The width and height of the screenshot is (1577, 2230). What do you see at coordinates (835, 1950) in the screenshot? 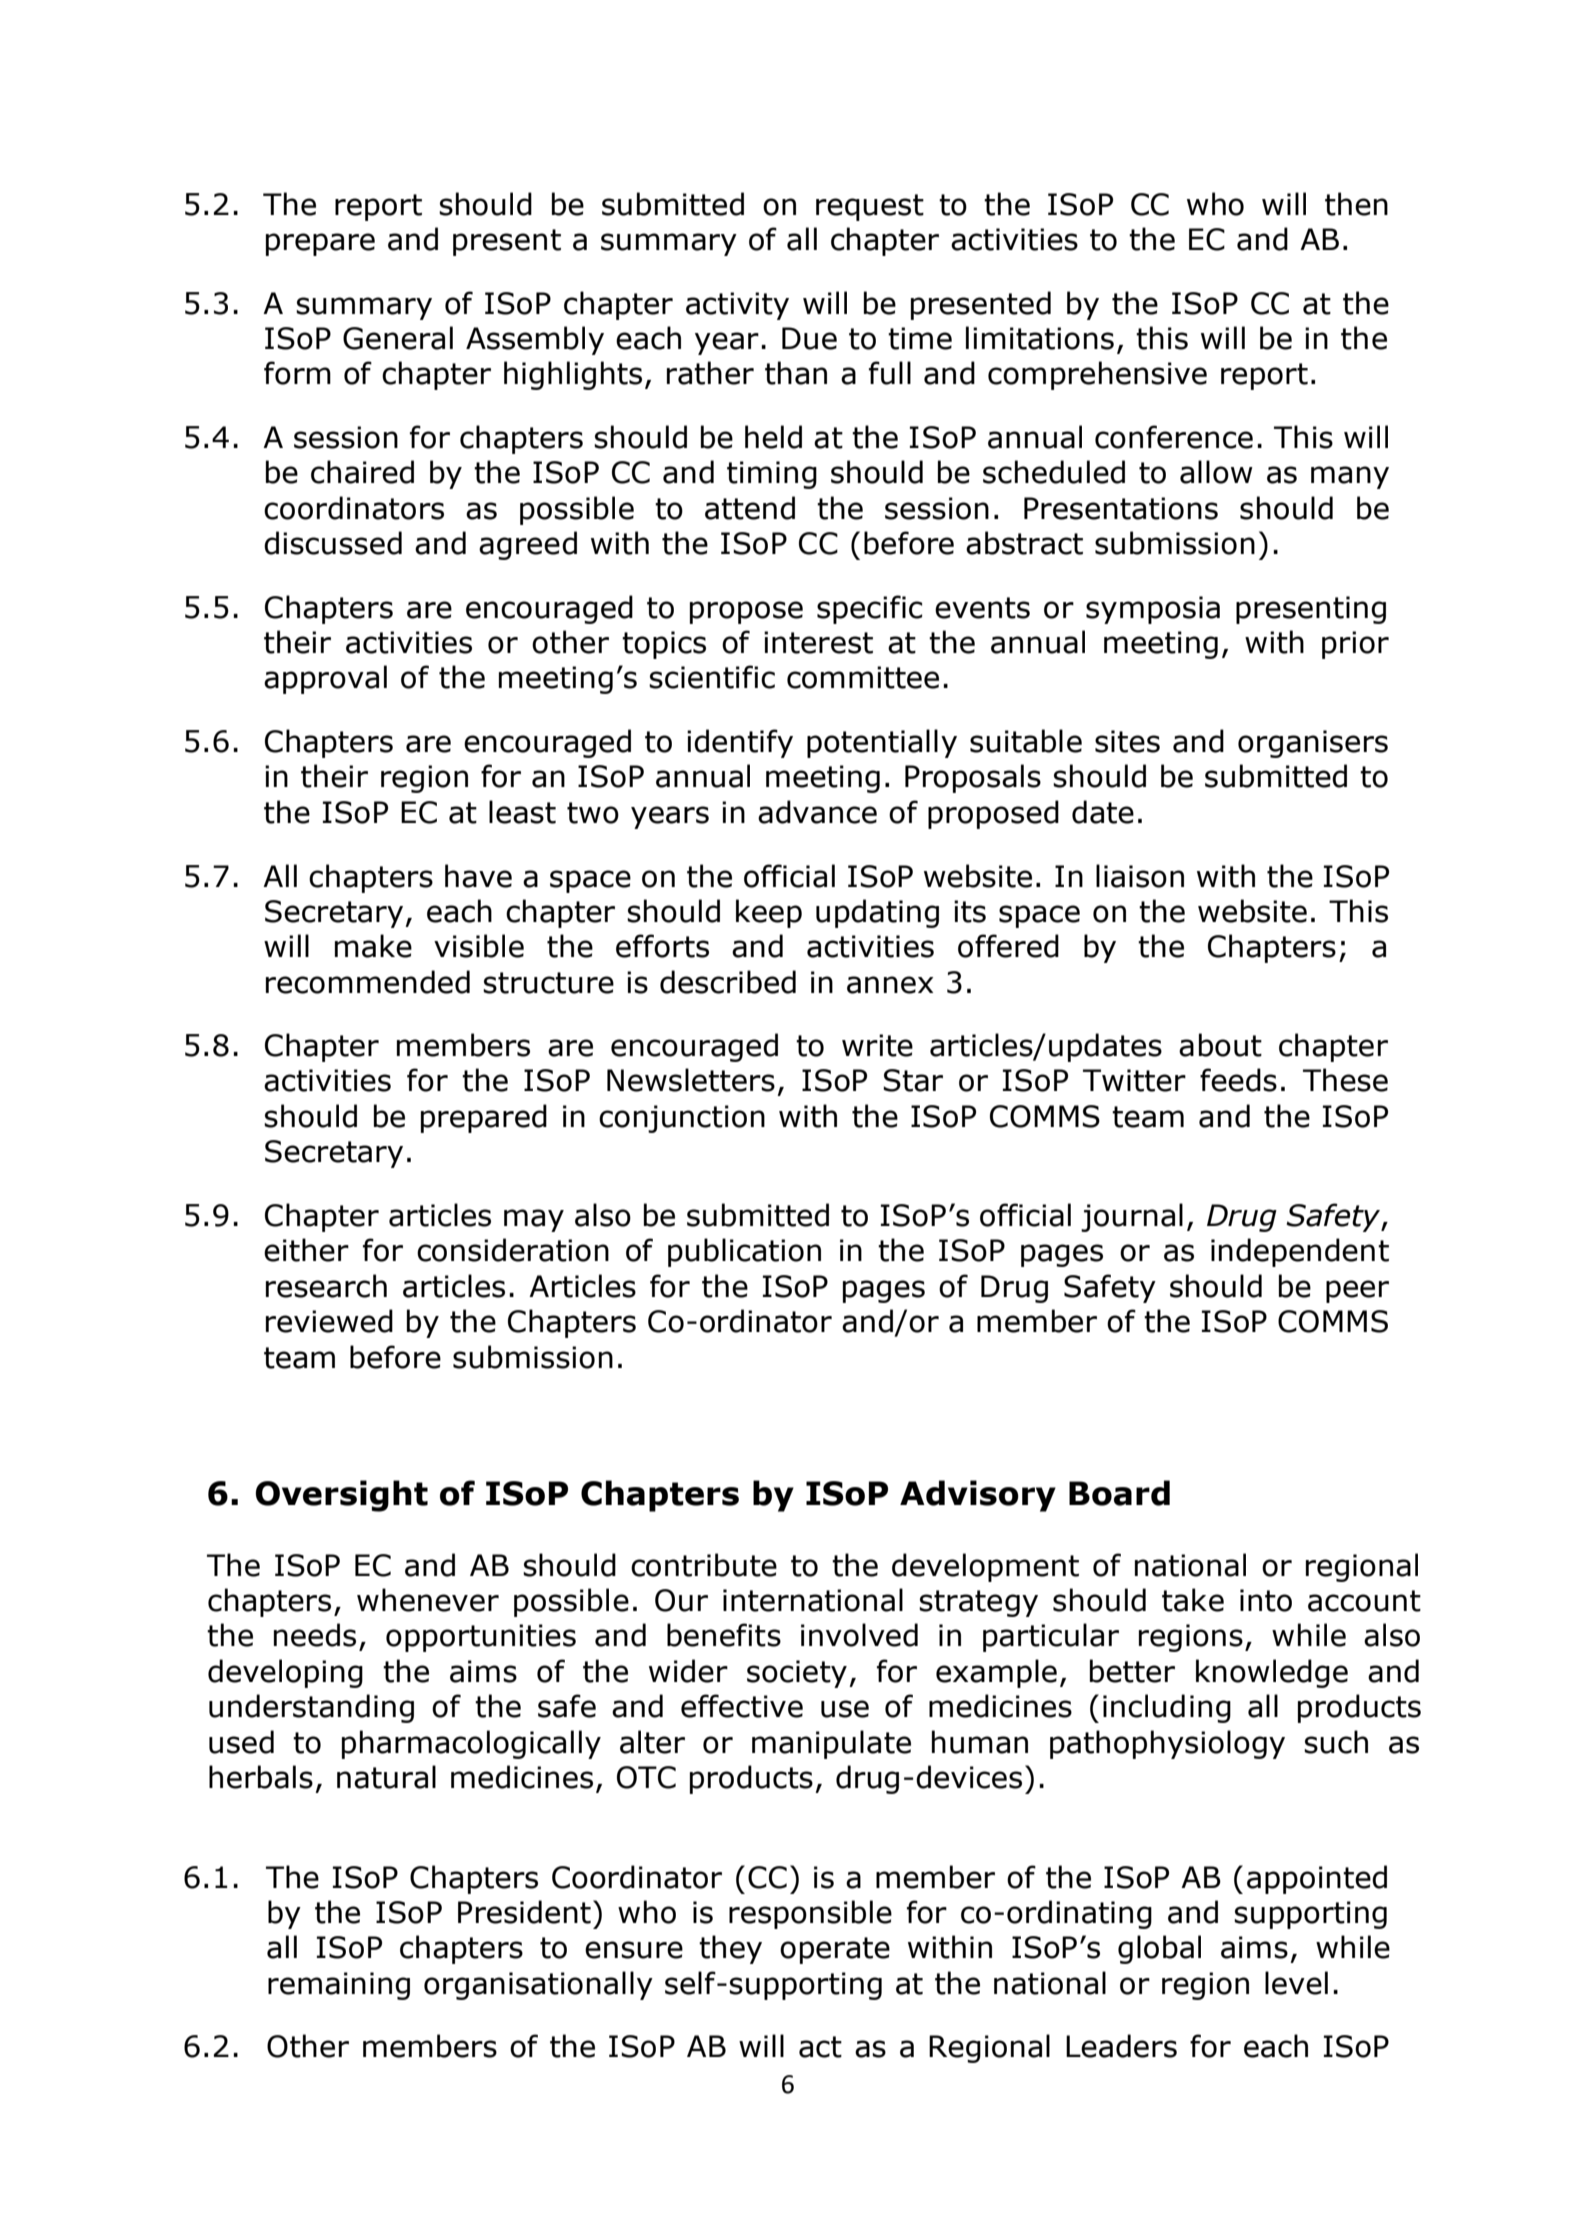
I see `operate` at bounding box center [835, 1950].
